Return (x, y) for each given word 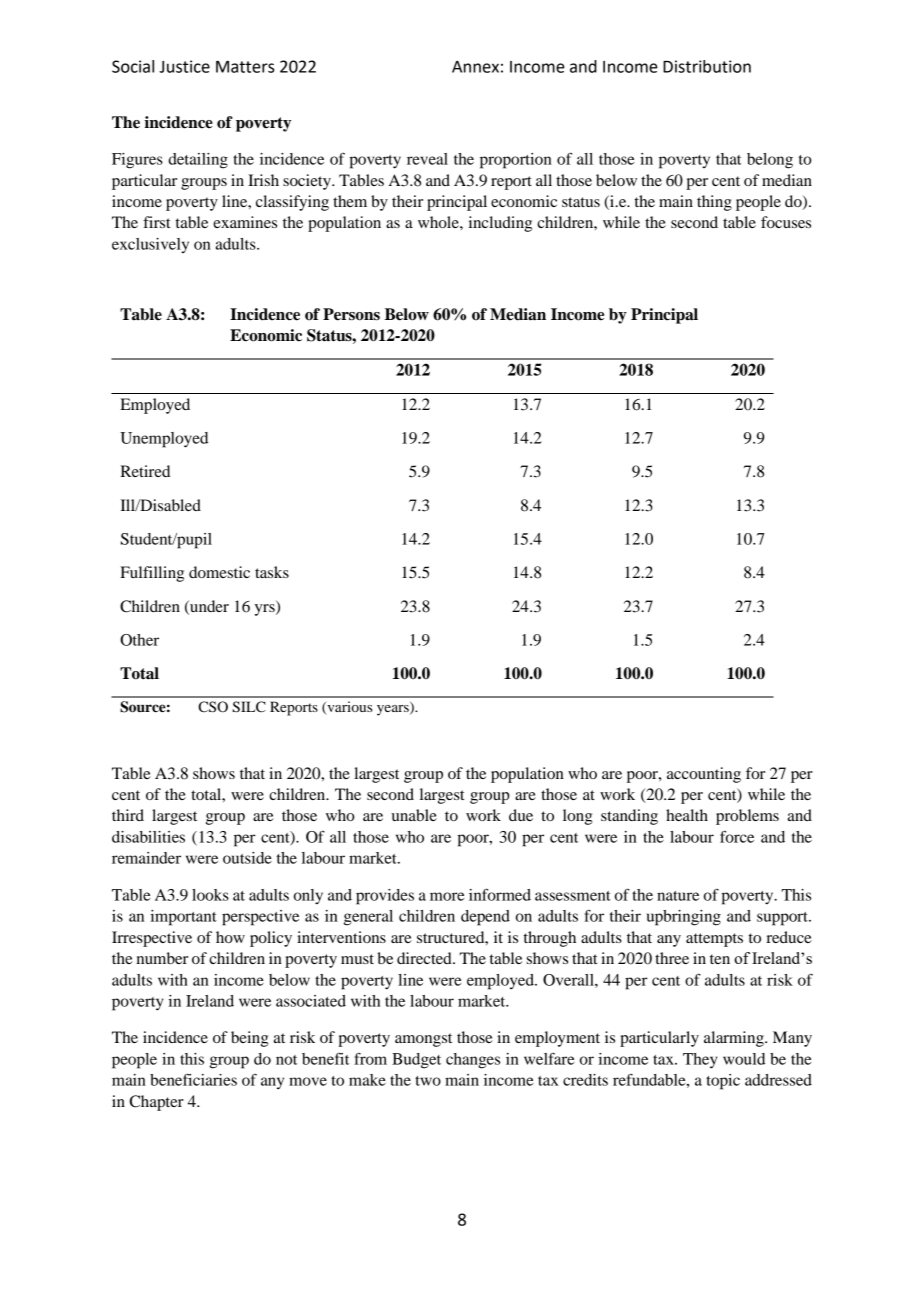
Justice (184, 66)
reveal (427, 159)
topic (723, 1082)
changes (473, 1061)
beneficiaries (193, 1079)
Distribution (707, 66)
